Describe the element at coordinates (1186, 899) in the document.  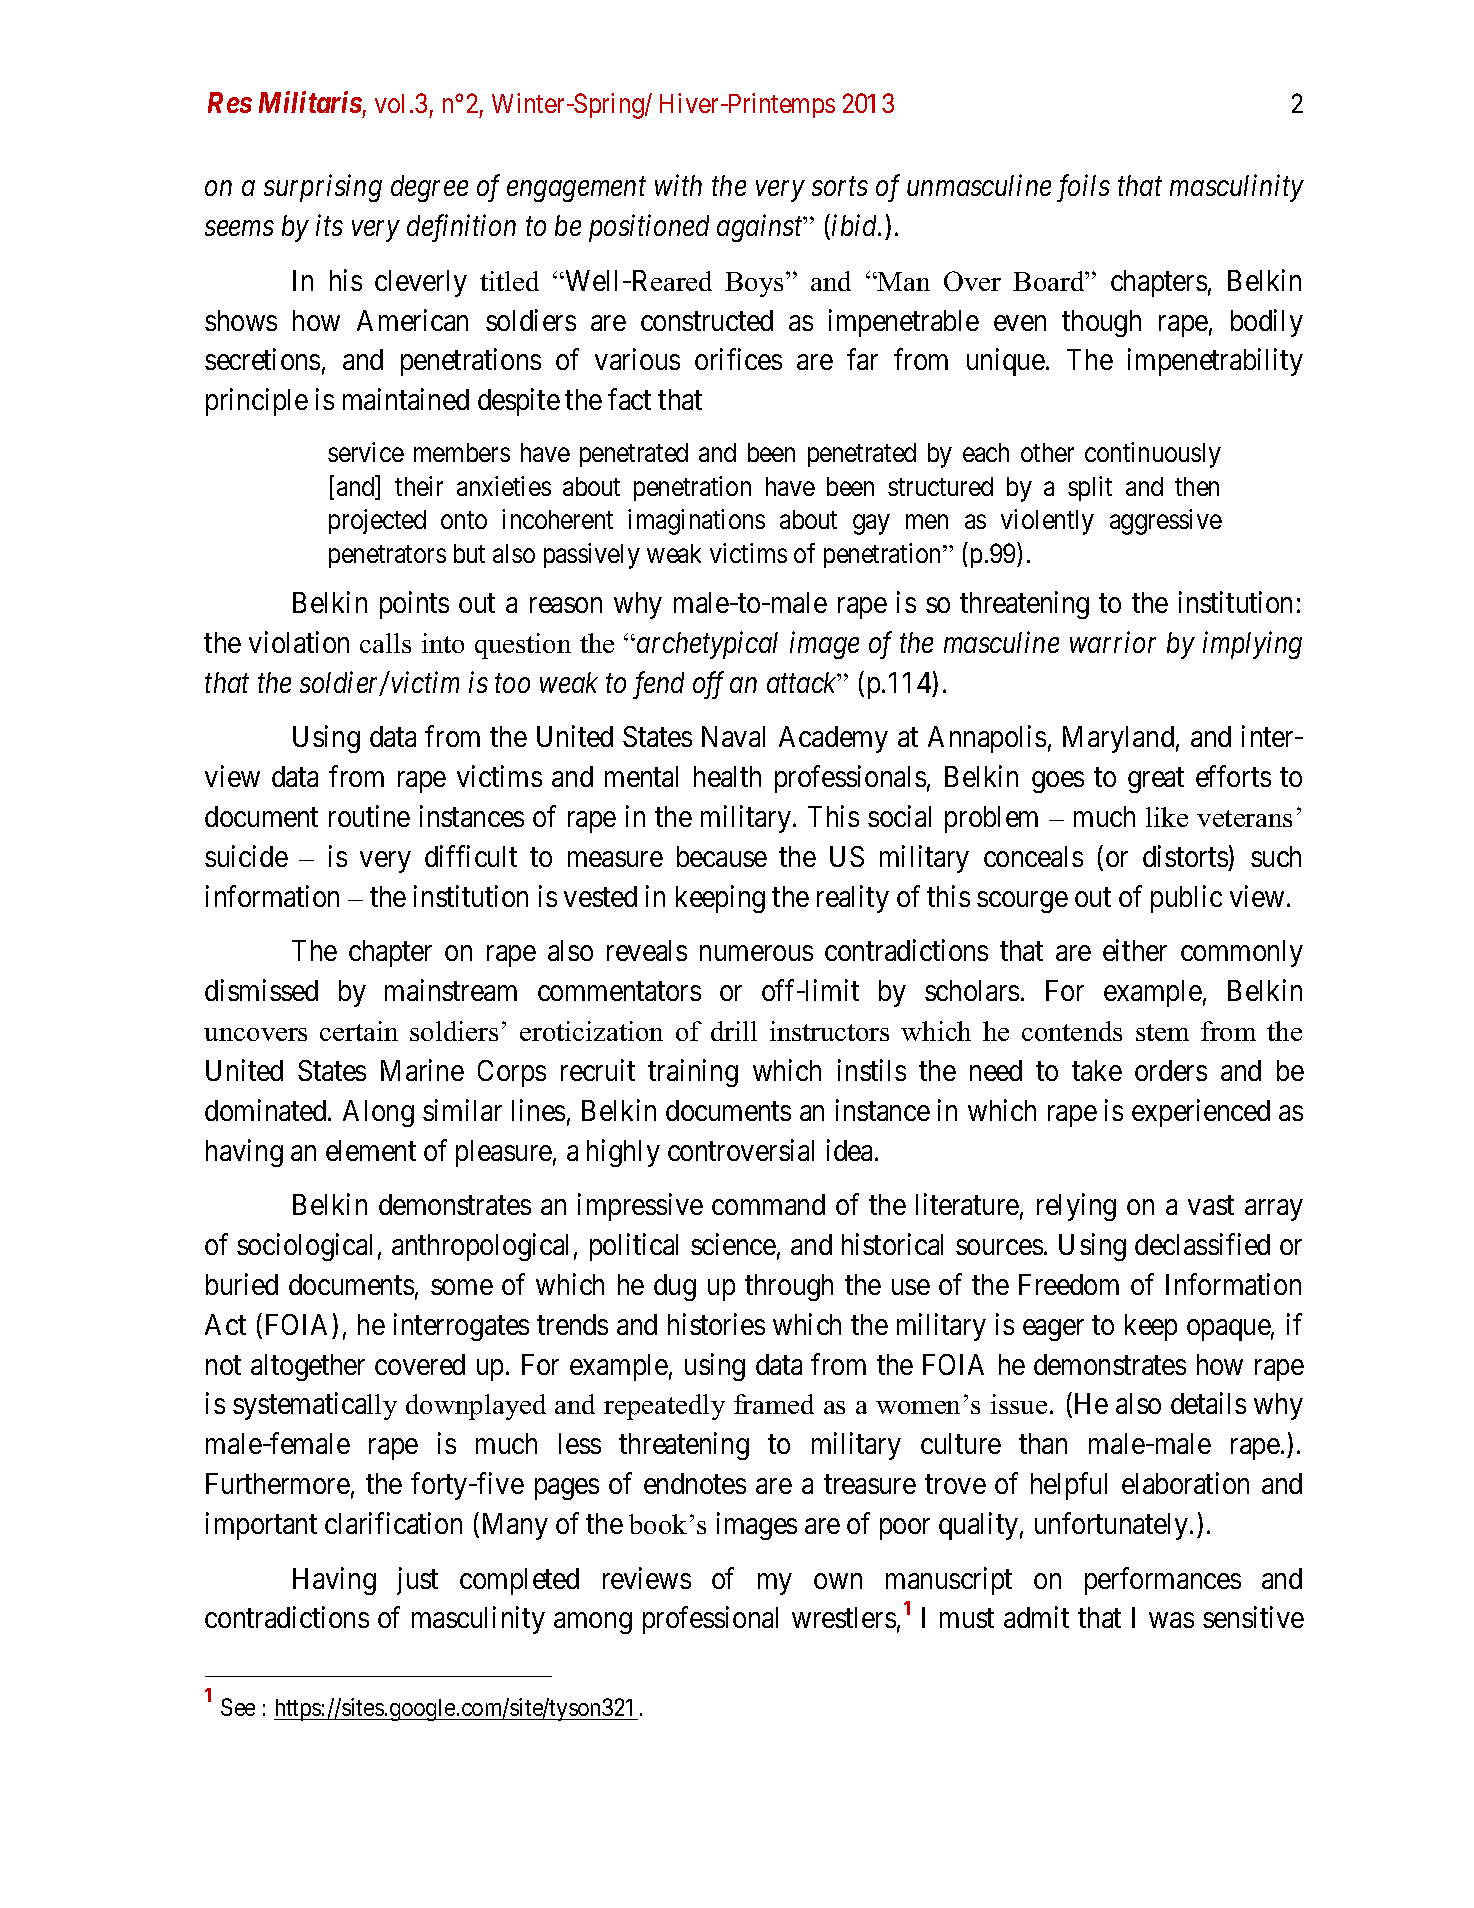
I see `public` at that location.
